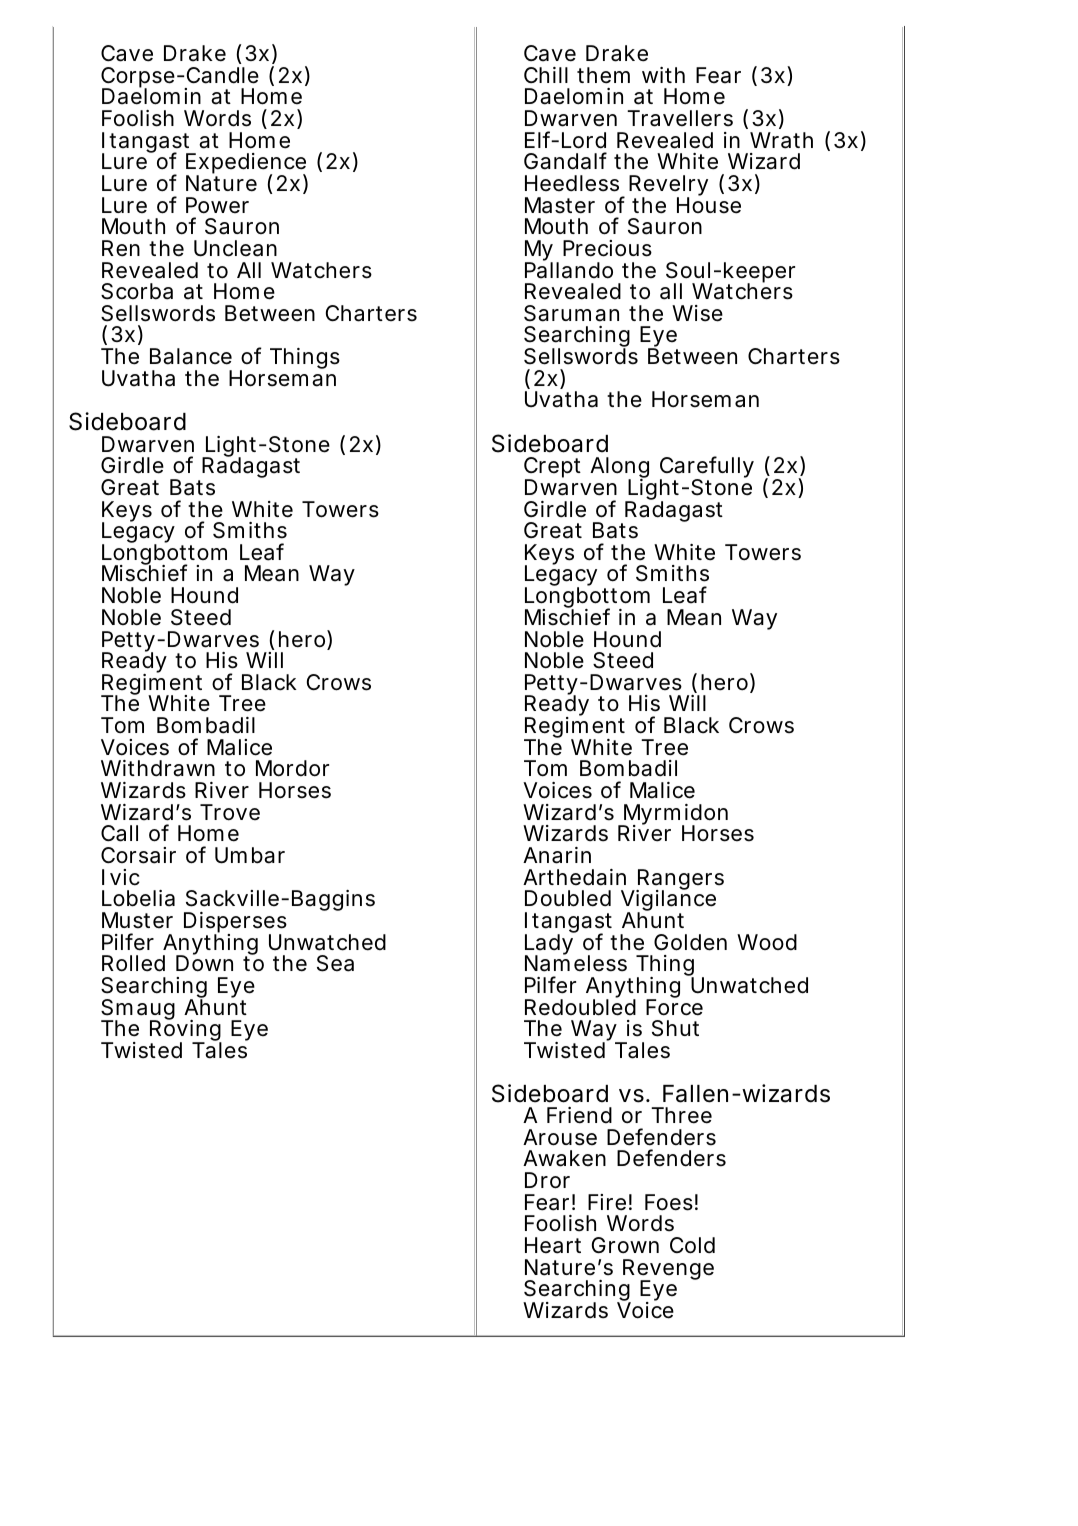 The height and width of the screenshot is (1526, 1078). Describe the element at coordinates (675, 816) in the screenshot. I see `Myrmidon` at that location.
